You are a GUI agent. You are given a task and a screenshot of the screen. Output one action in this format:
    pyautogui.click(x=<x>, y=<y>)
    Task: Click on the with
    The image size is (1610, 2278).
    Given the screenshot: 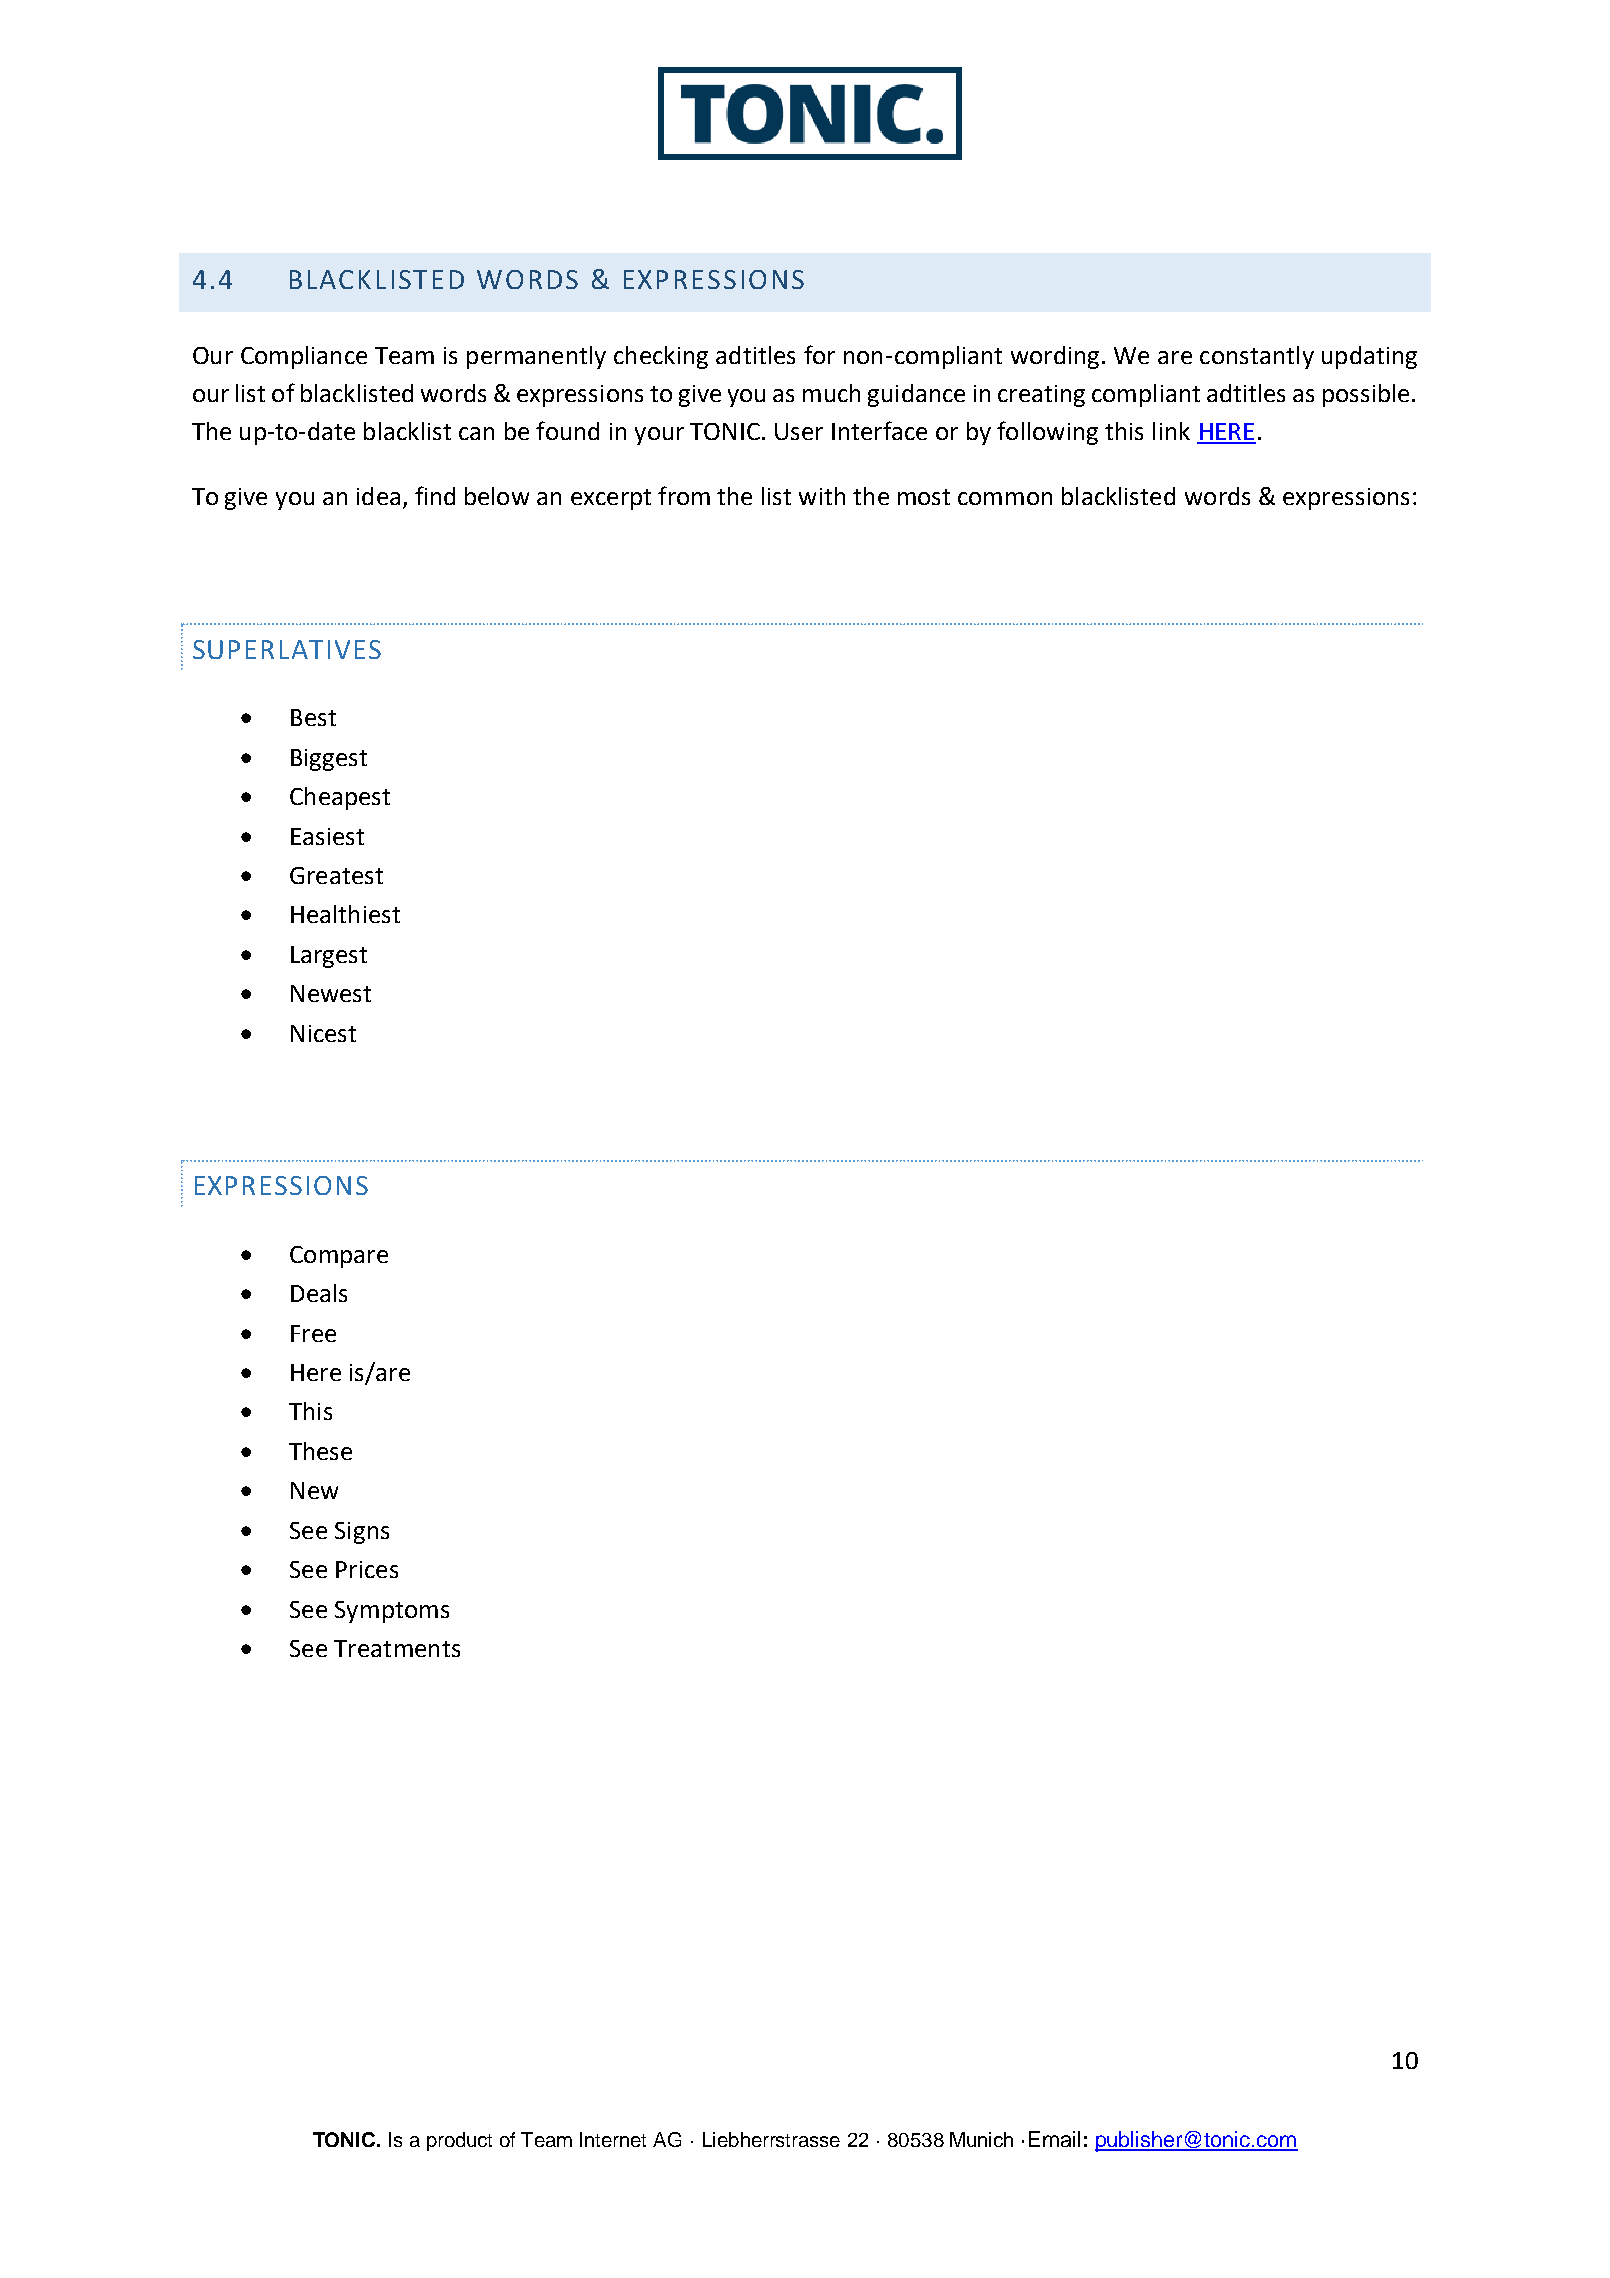 What is the action you would take?
    pyautogui.click(x=822, y=496)
